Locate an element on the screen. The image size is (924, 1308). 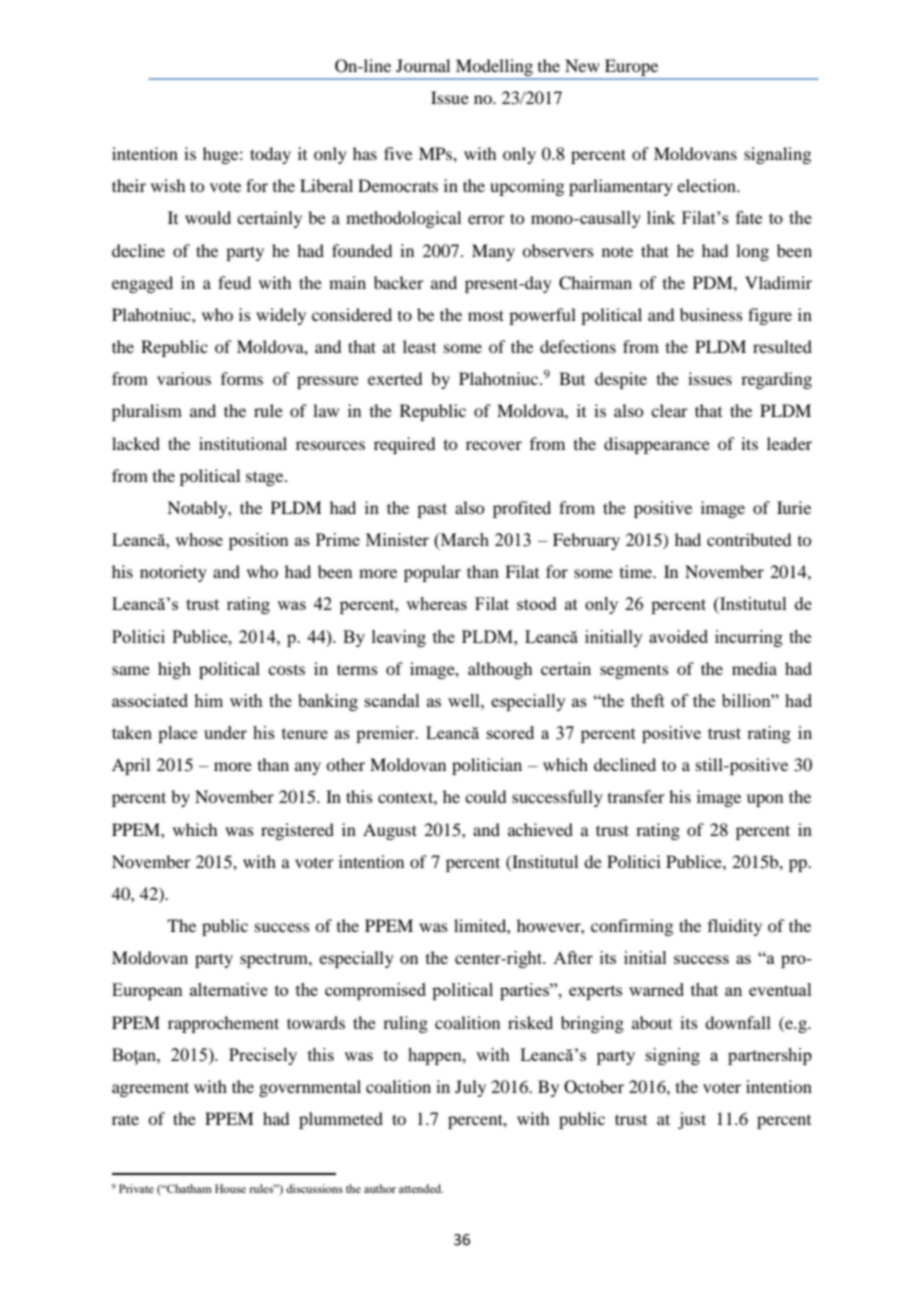
registered is located at coordinates (297, 831).
